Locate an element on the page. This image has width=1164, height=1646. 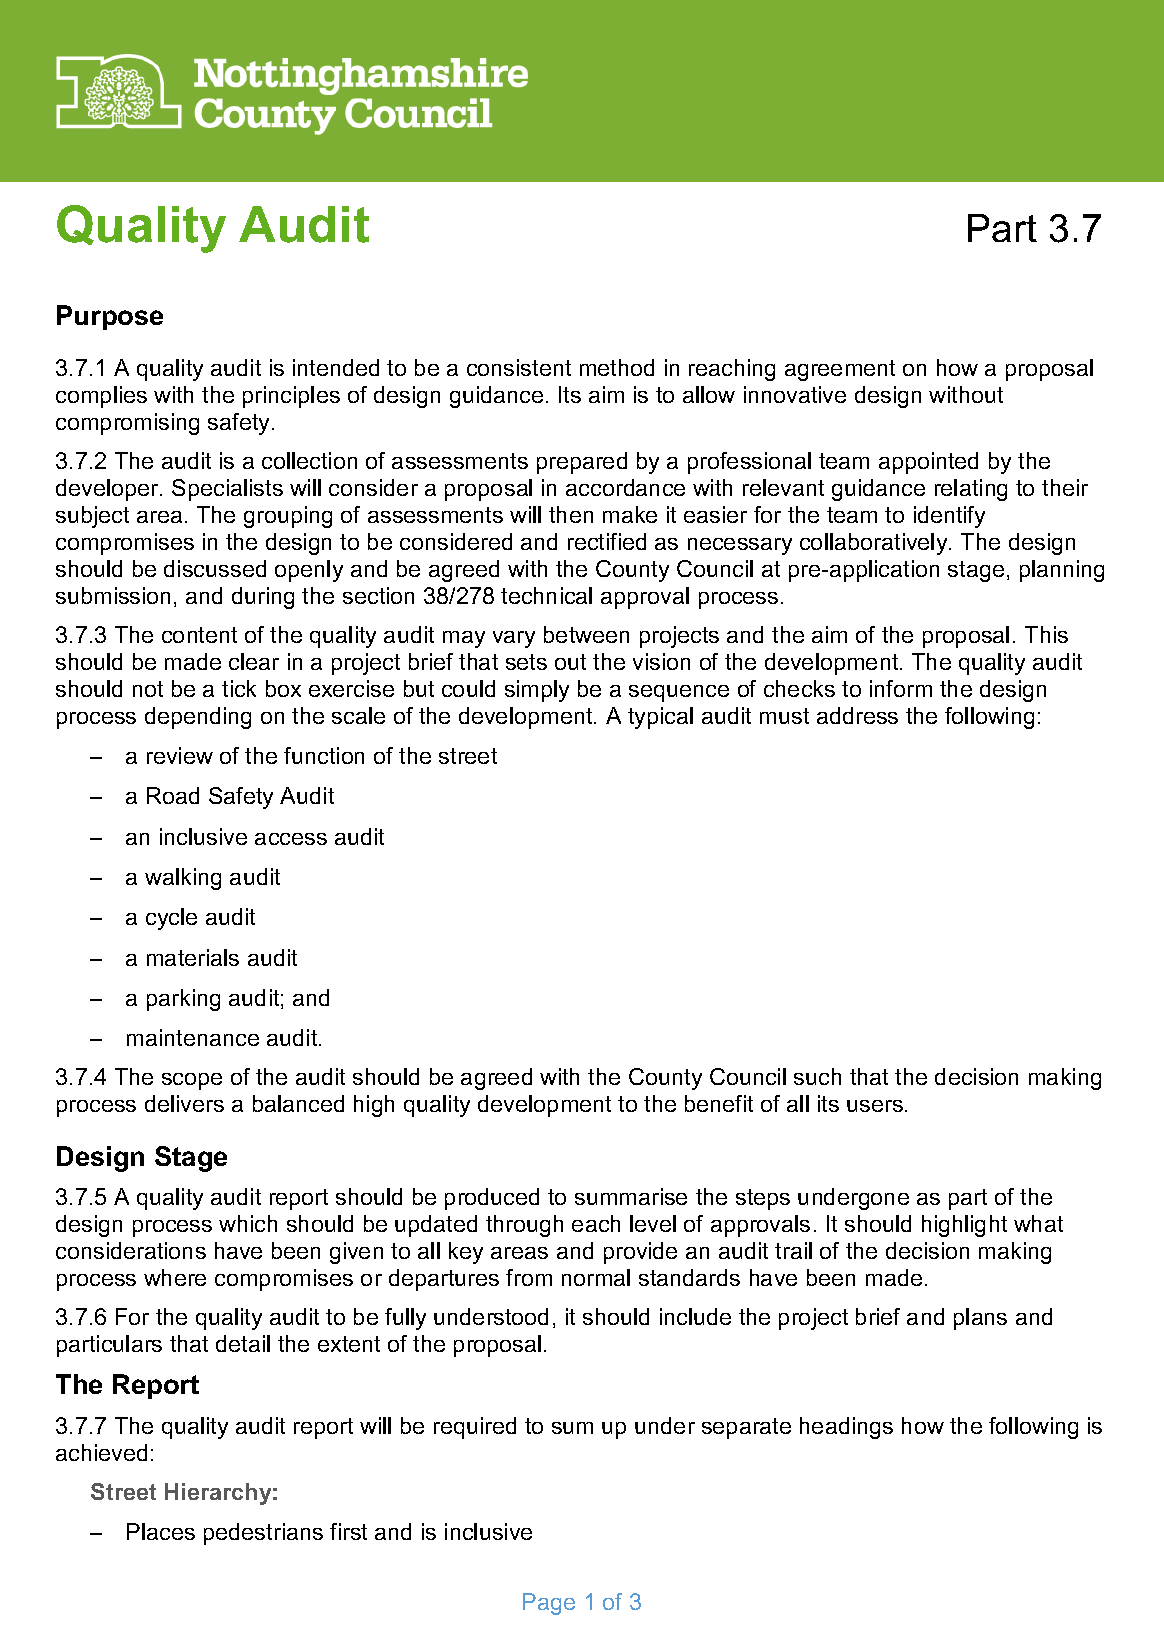
inform is located at coordinates (901, 688).
